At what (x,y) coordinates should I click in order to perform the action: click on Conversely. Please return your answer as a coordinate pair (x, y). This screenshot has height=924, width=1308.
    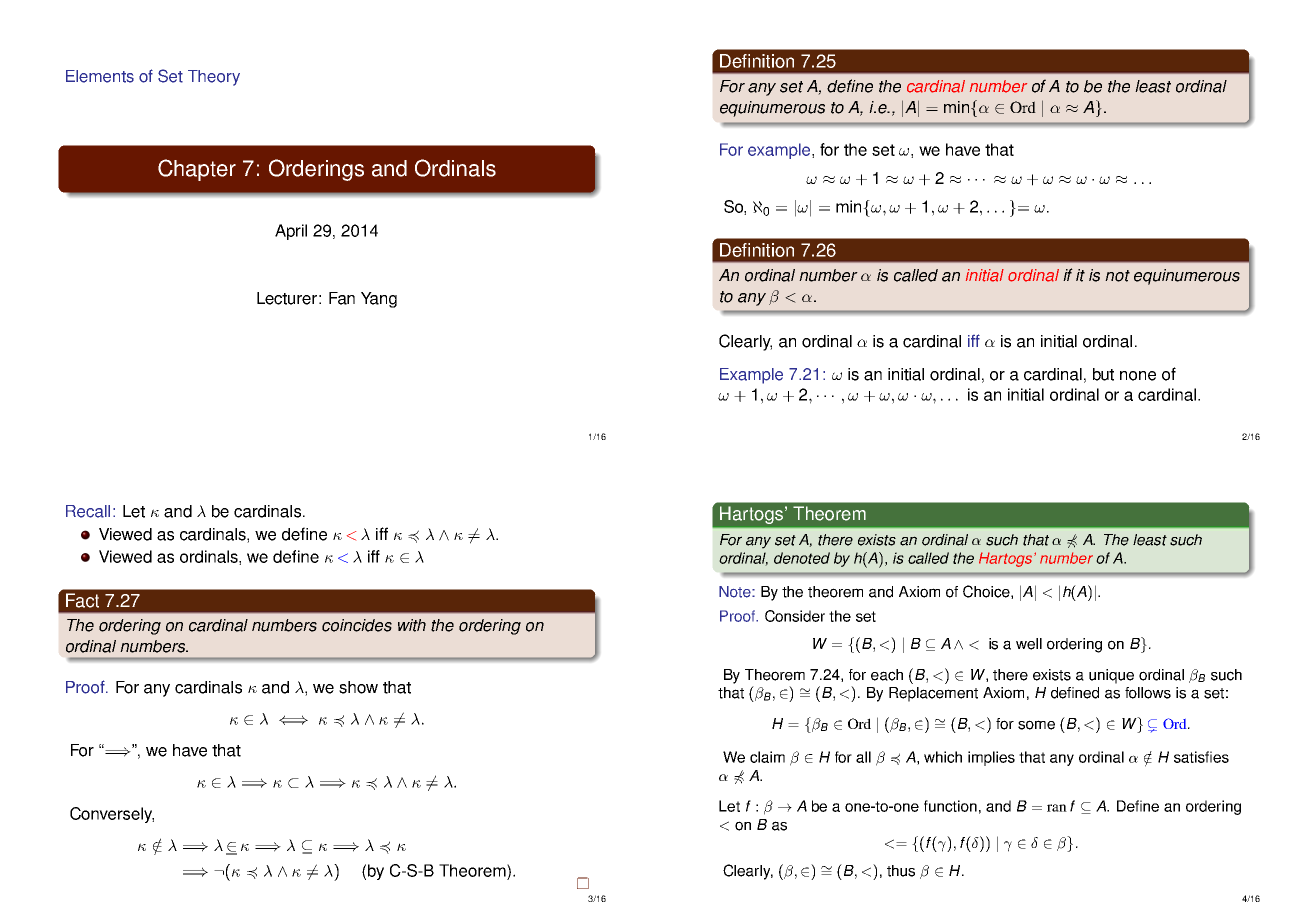
    Looking at the image, I should click on (112, 815).
